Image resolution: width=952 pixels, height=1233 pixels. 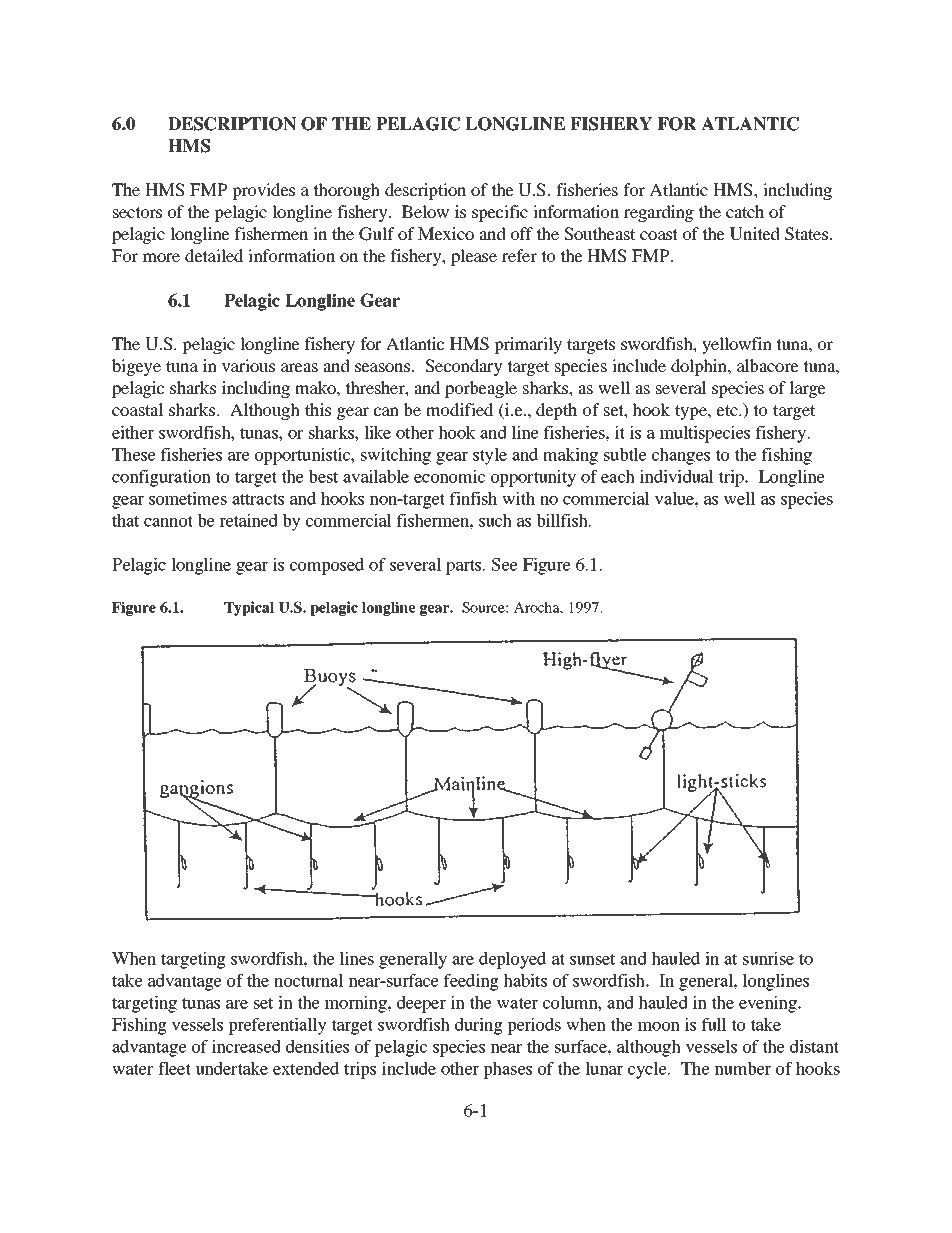 I want to click on deployed, so click(x=512, y=960).
